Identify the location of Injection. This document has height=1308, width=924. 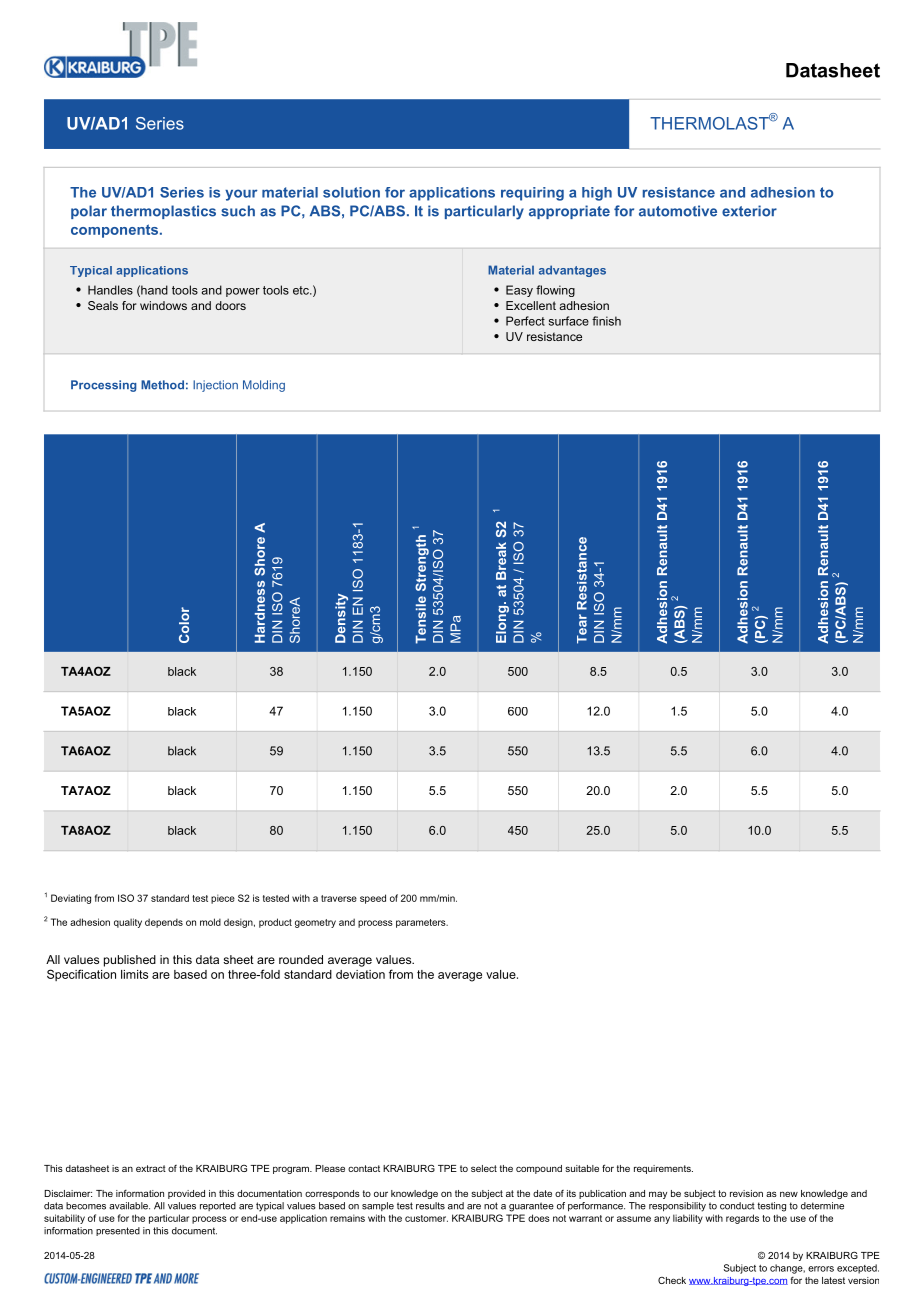
(215, 386).
